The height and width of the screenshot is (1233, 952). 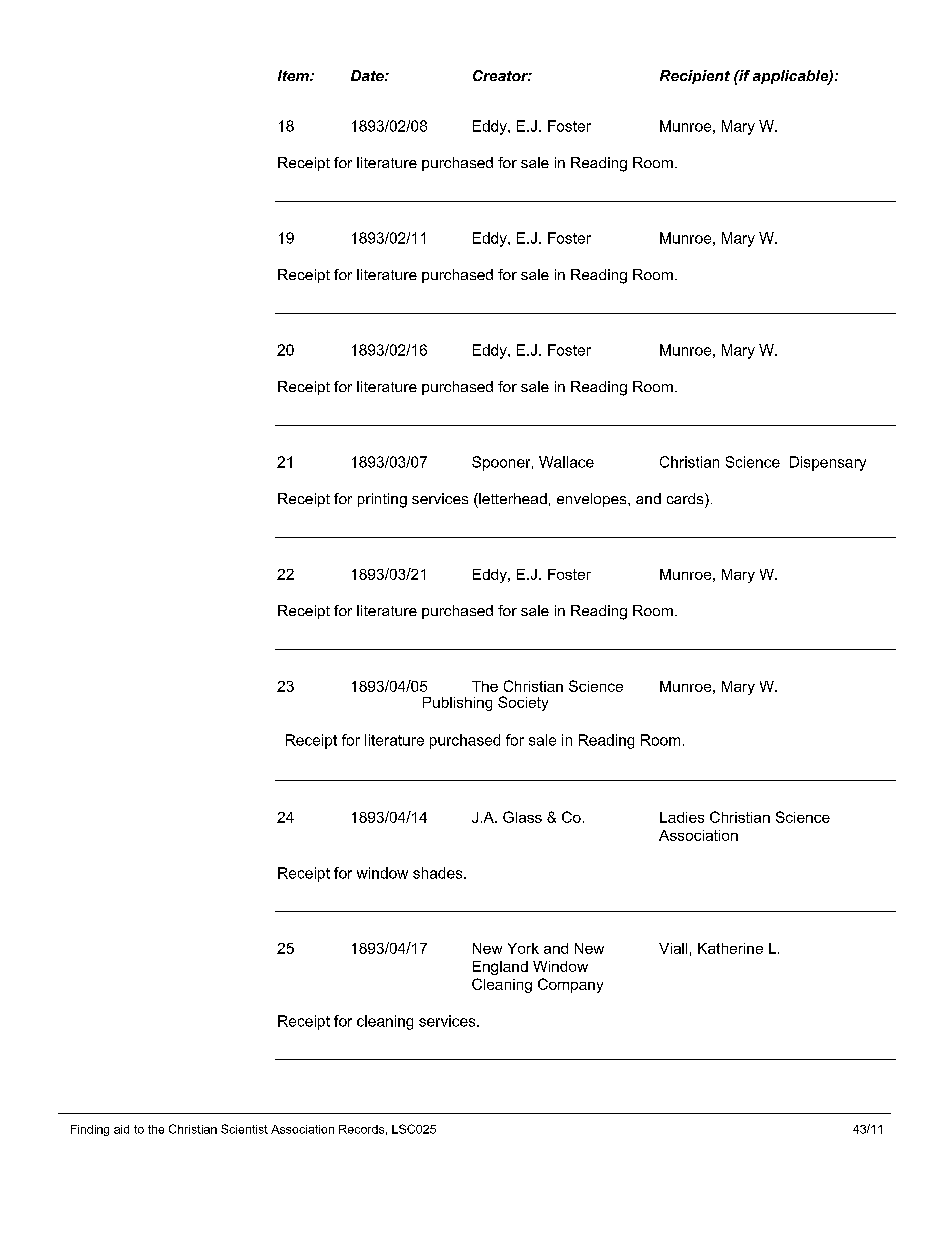 What do you see at coordinates (294, 75) in the screenshot?
I see `Item` at bounding box center [294, 75].
